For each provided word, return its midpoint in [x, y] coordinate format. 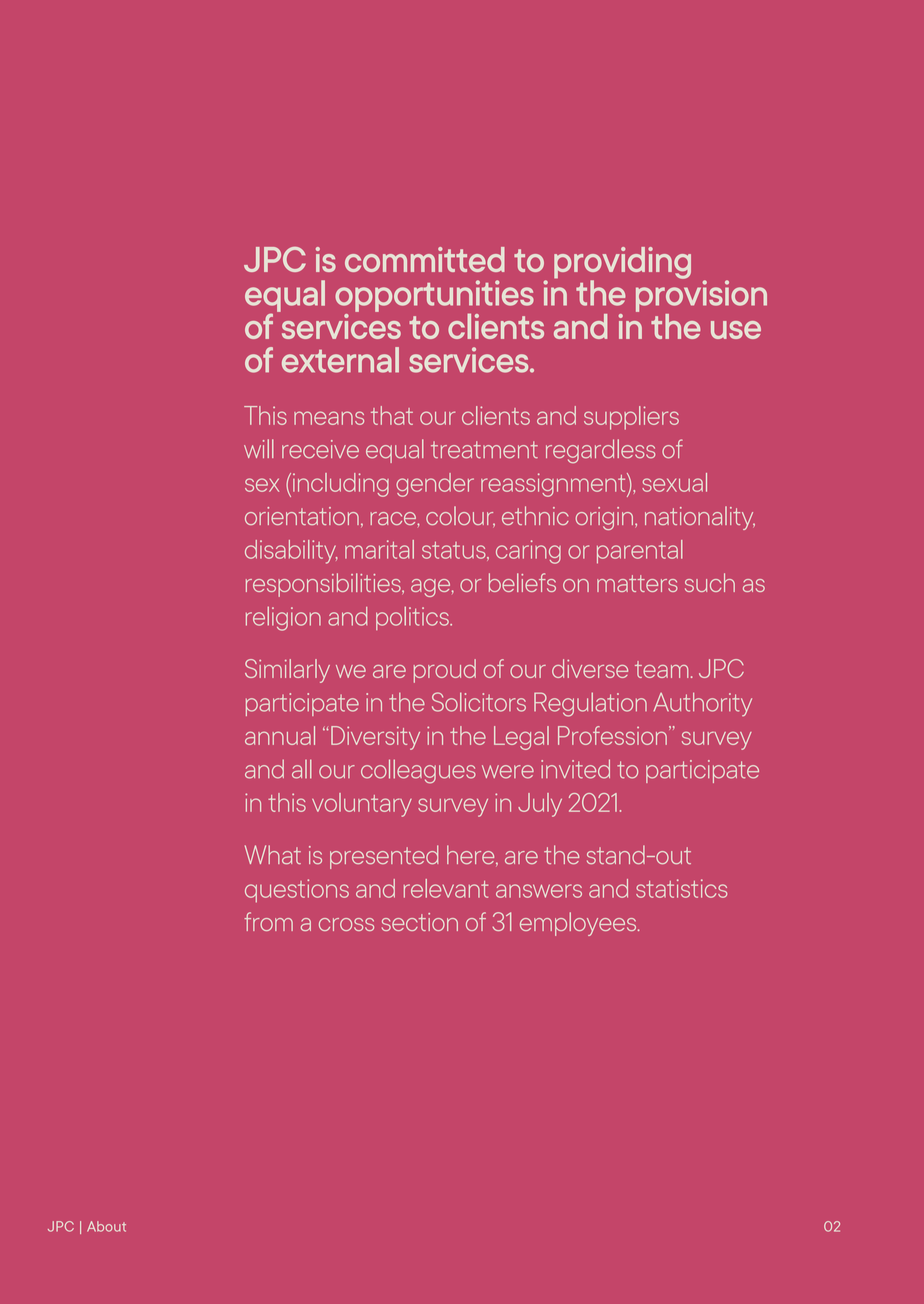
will [259, 448]
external [340, 360]
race [394, 518]
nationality [700, 518]
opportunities [434, 297]
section [420, 922]
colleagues [418, 771]
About [106, 1226]
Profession [612, 735]
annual [280, 735]
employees [579, 924]
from [268, 921]
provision [701, 295]
